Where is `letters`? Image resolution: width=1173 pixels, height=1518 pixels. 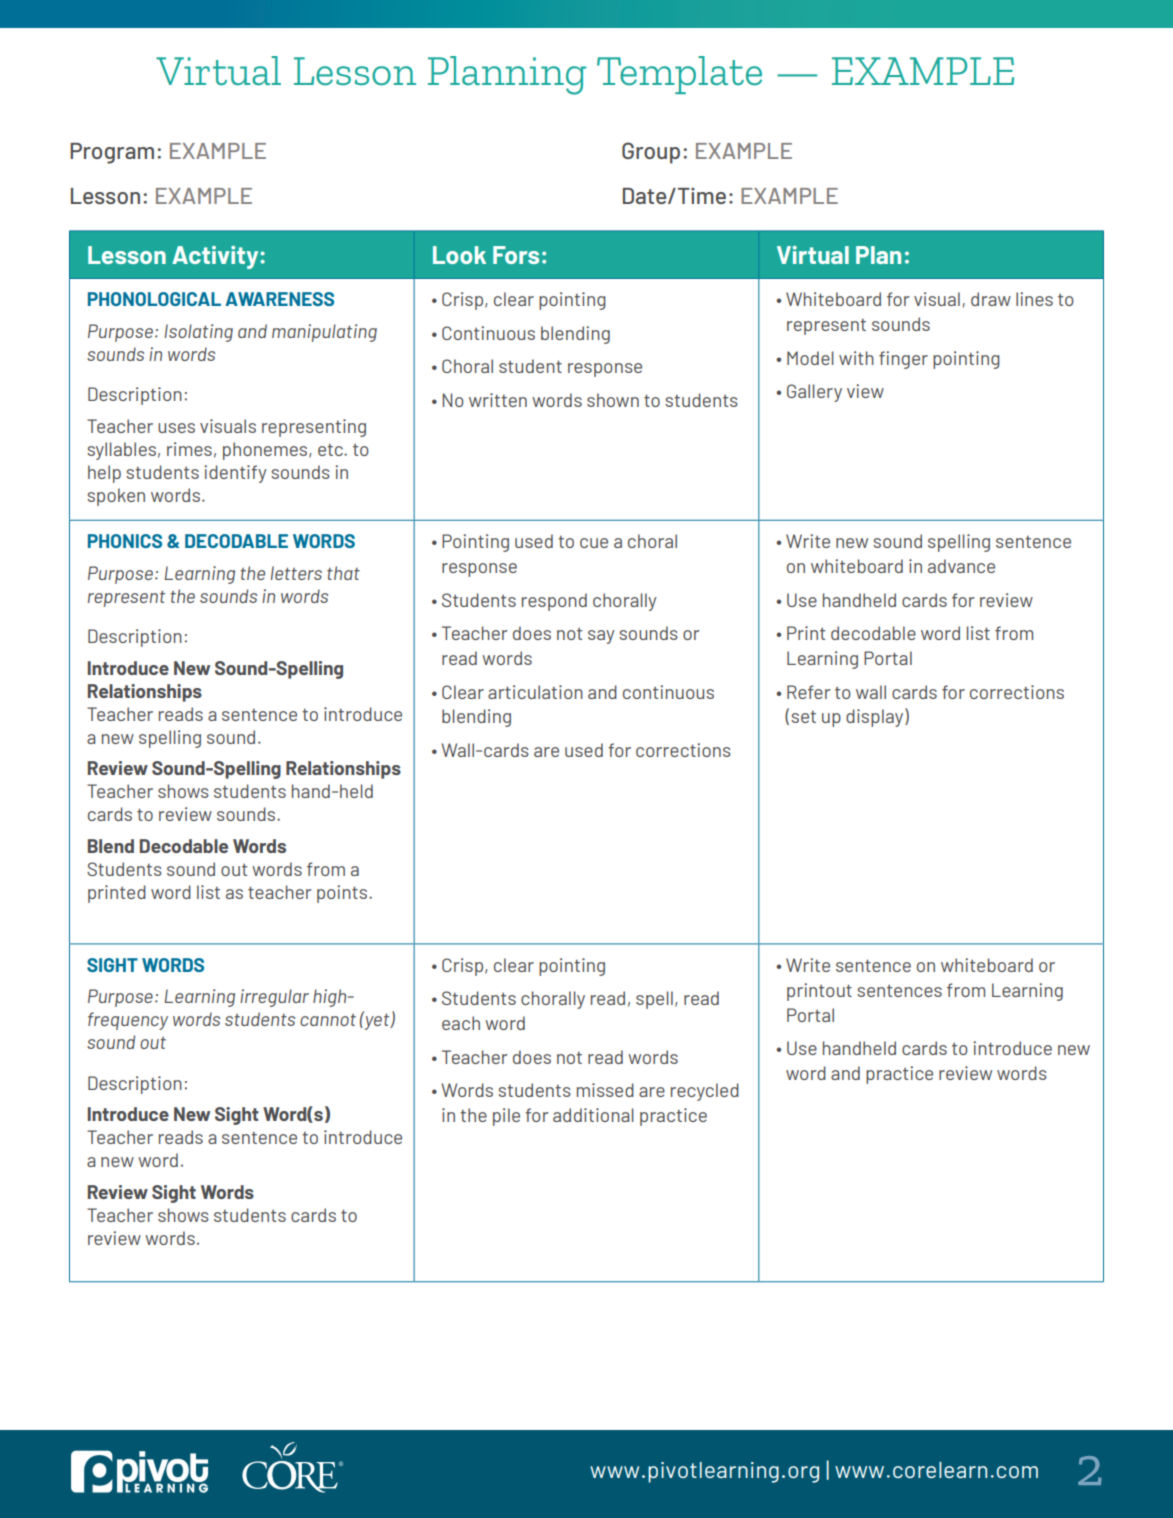
letters is located at coordinates (296, 573).
